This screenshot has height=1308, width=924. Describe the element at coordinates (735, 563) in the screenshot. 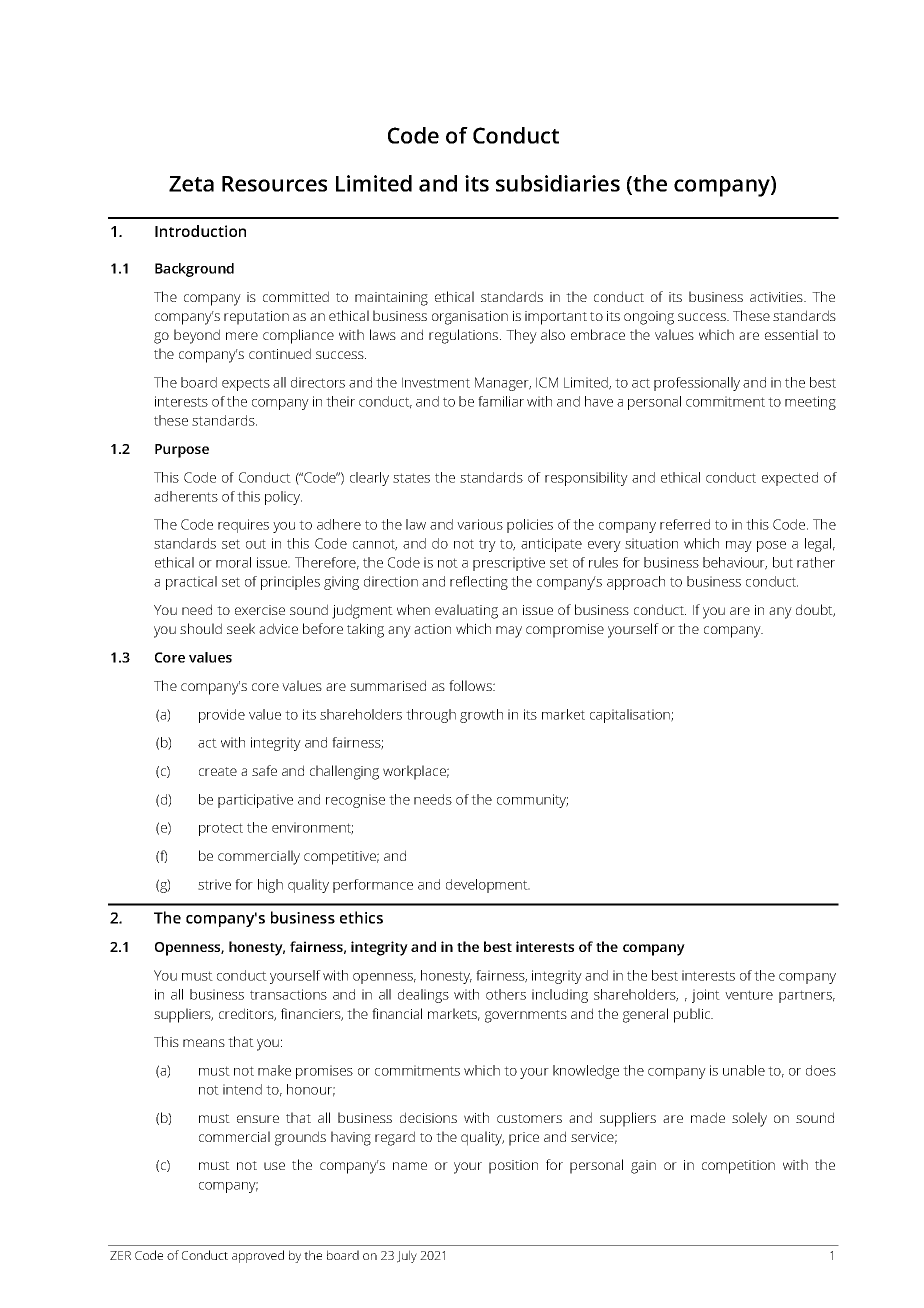

I see `behaviour` at that location.
